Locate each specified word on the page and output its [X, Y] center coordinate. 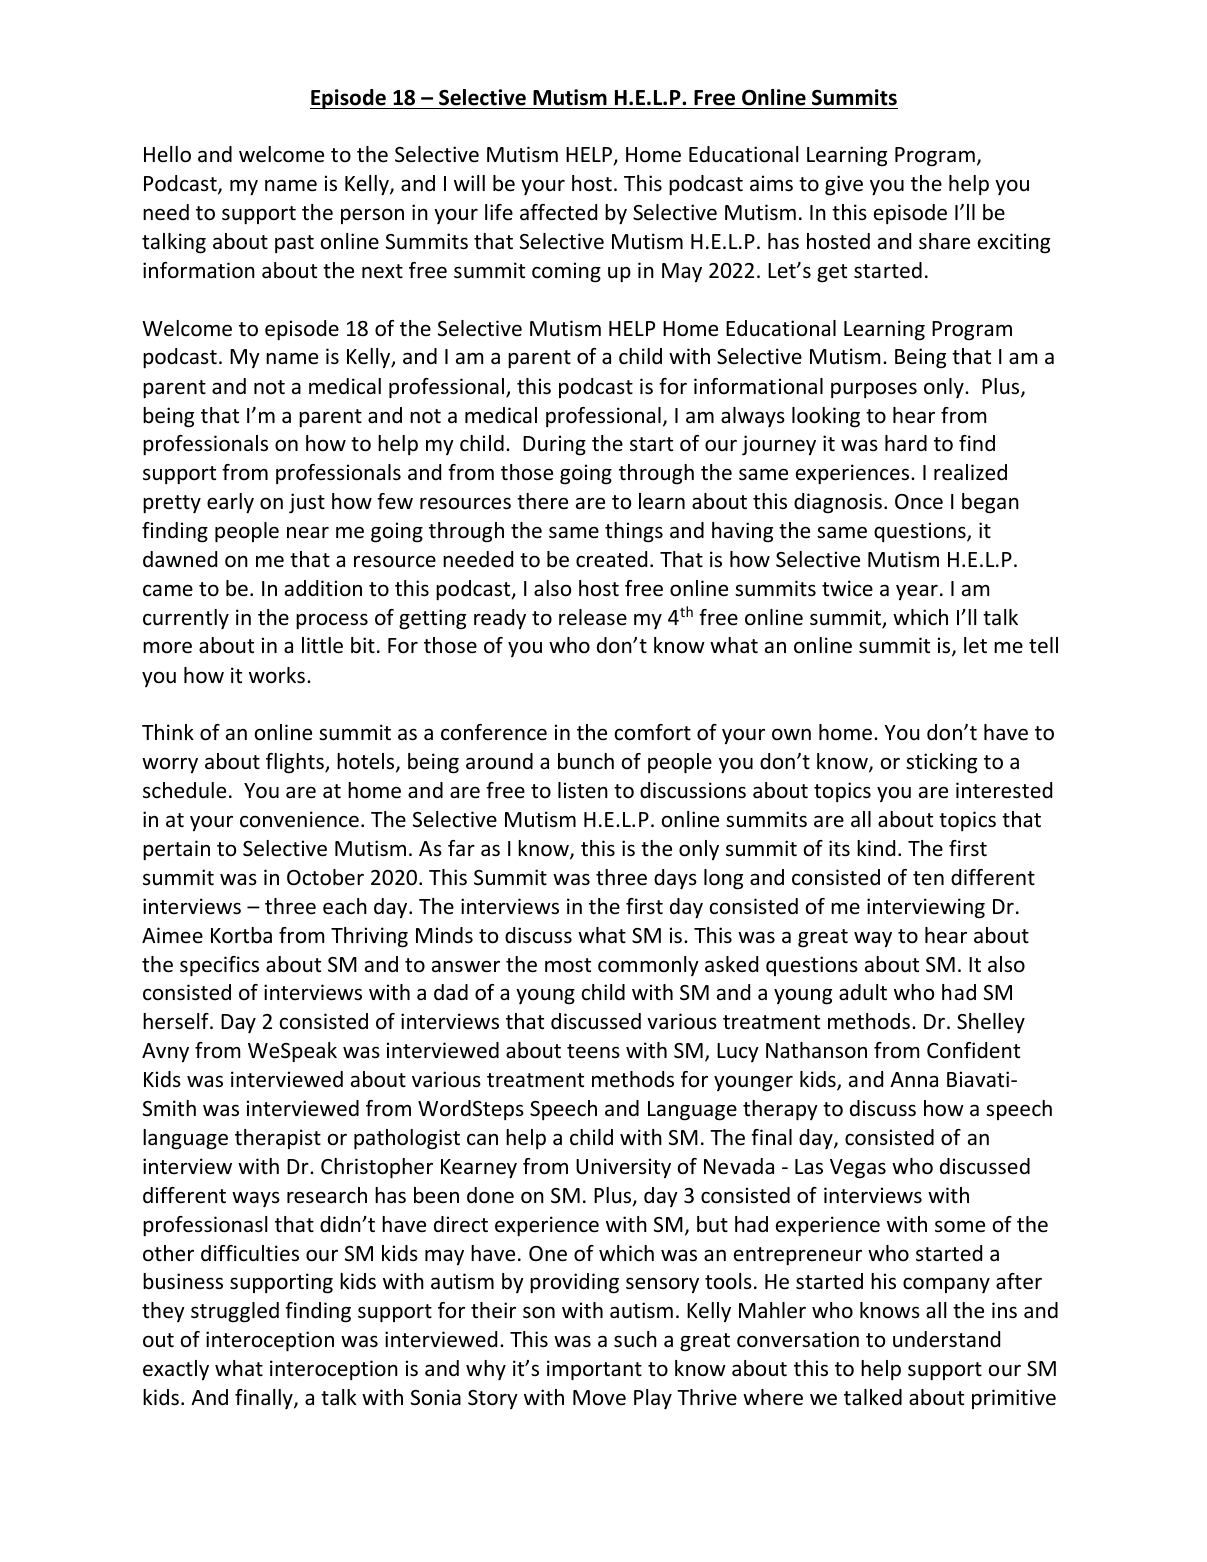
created [611, 559]
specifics [219, 966]
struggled [235, 1312]
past [294, 244]
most [568, 965]
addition [323, 588]
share [944, 241]
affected [558, 212]
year [917, 592]
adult [863, 992]
